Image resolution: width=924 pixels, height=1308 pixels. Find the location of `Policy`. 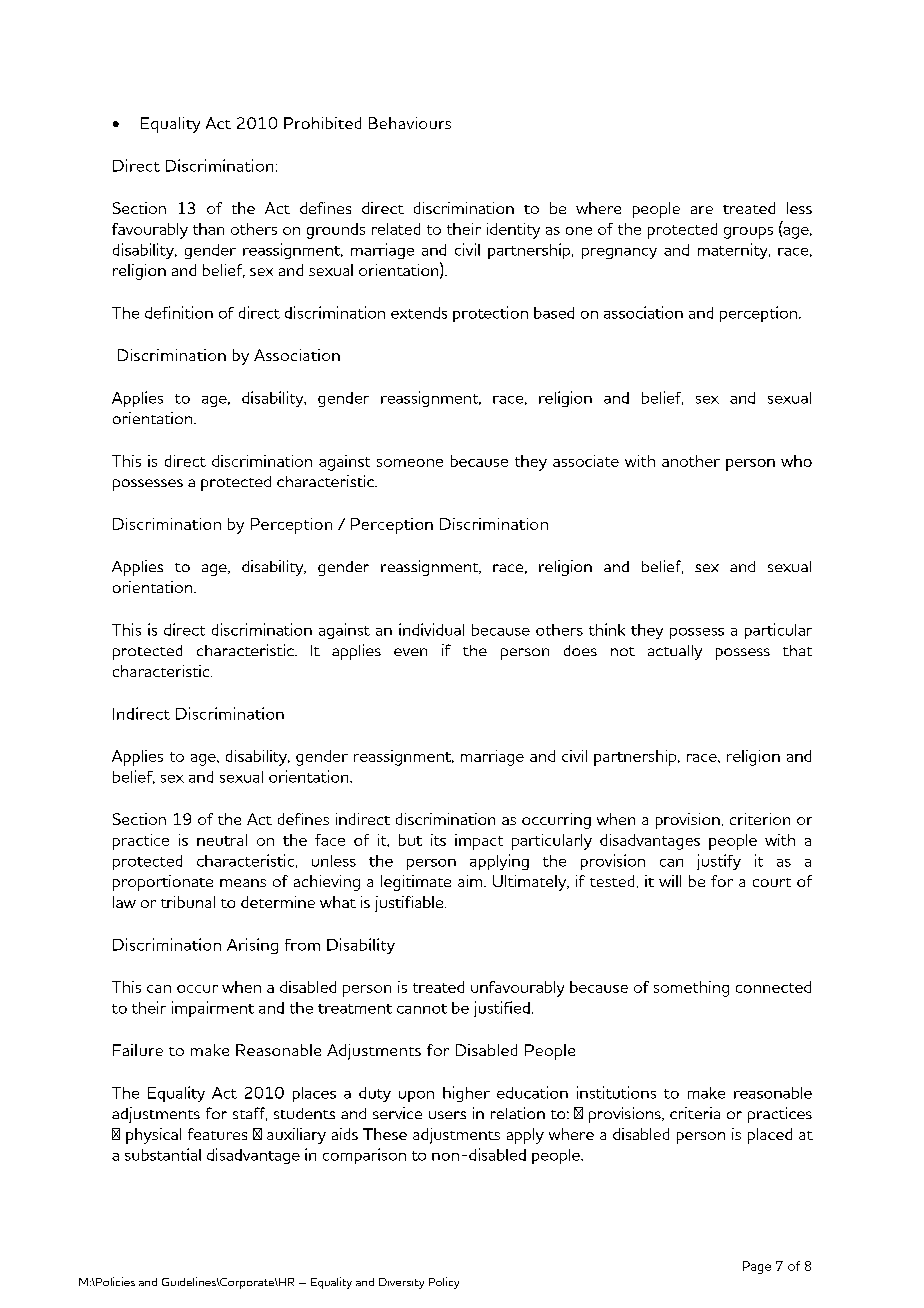

Policy is located at coordinates (444, 1283).
